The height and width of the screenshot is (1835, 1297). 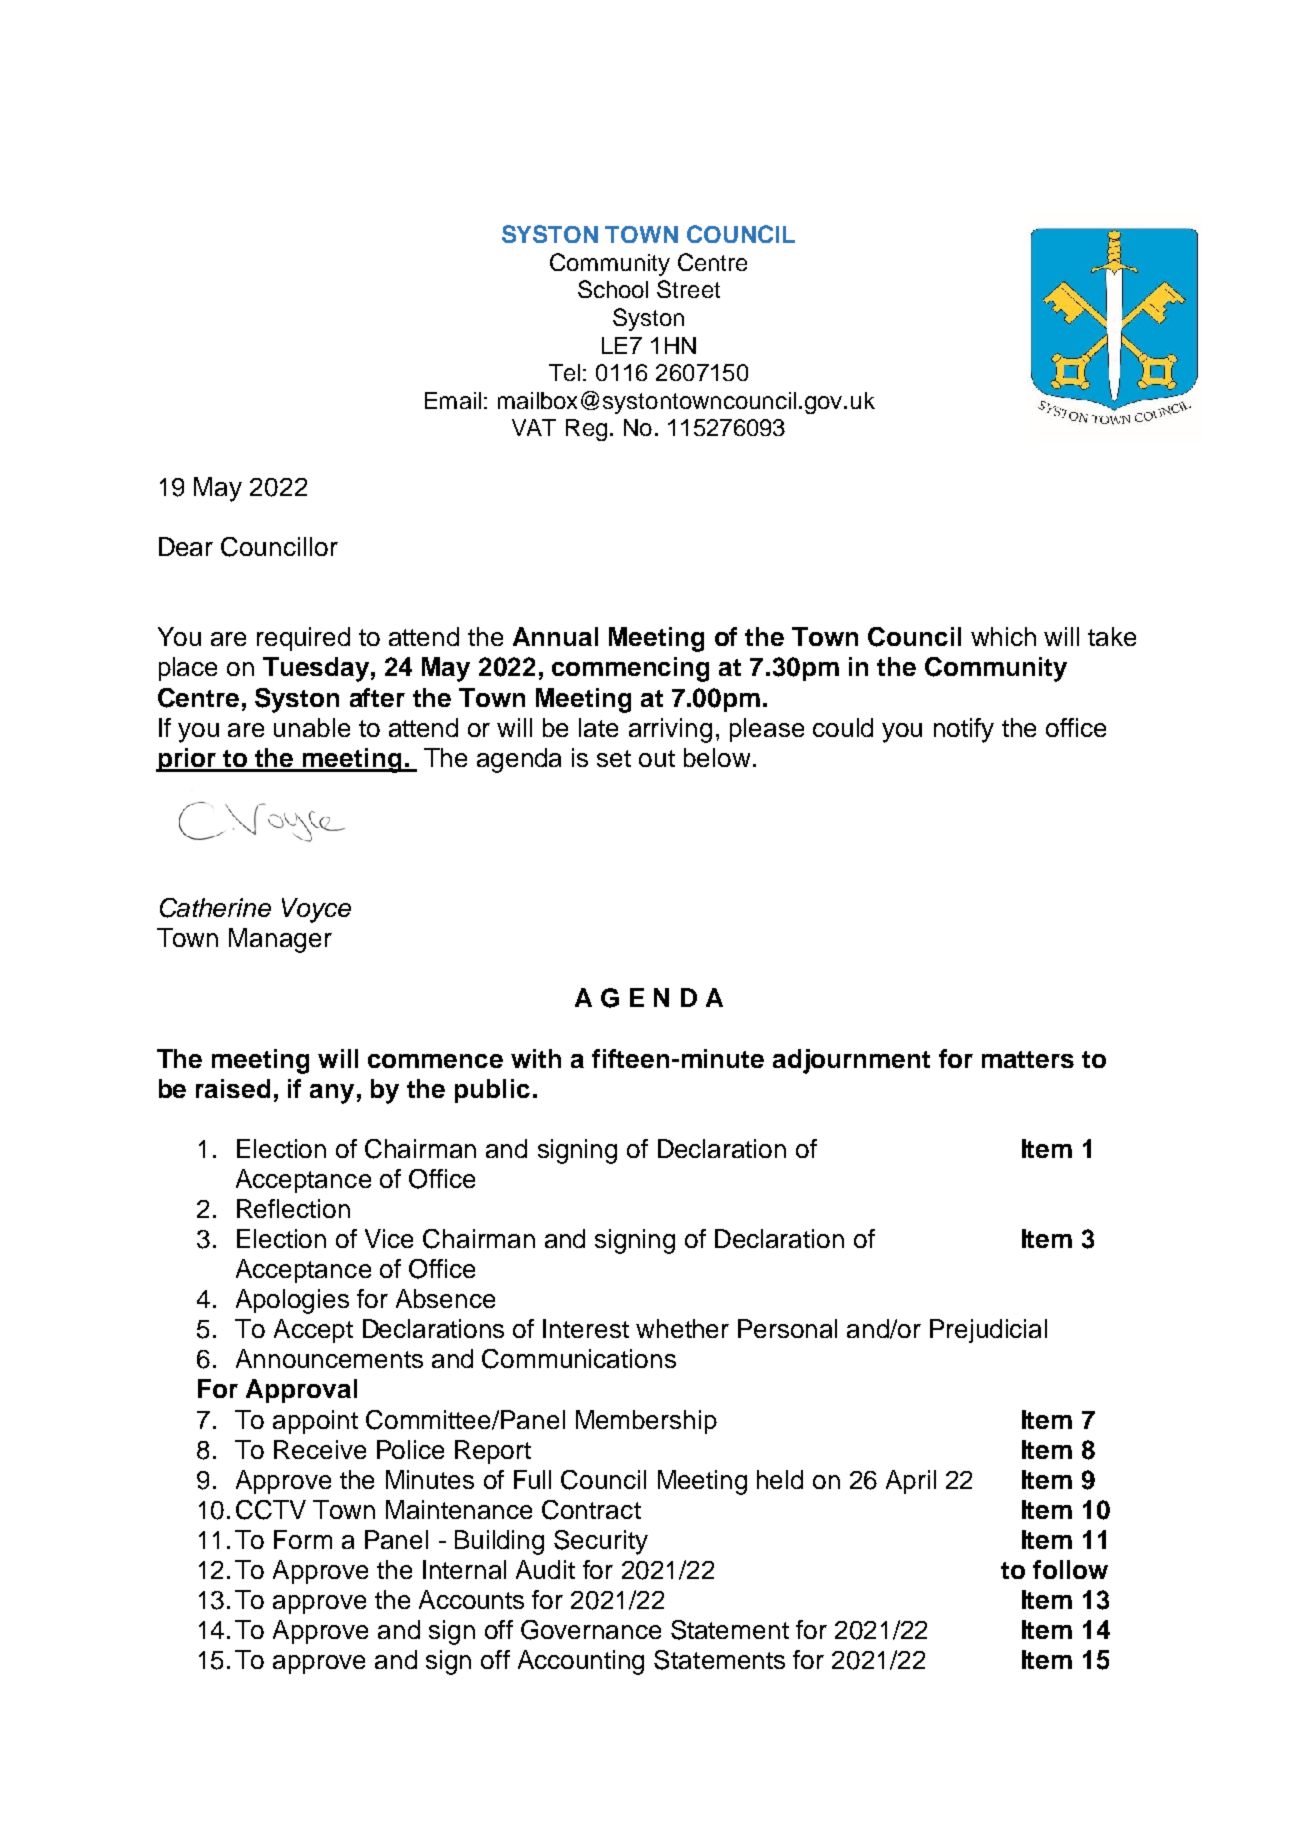 I want to click on Form, so click(x=303, y=1539).
